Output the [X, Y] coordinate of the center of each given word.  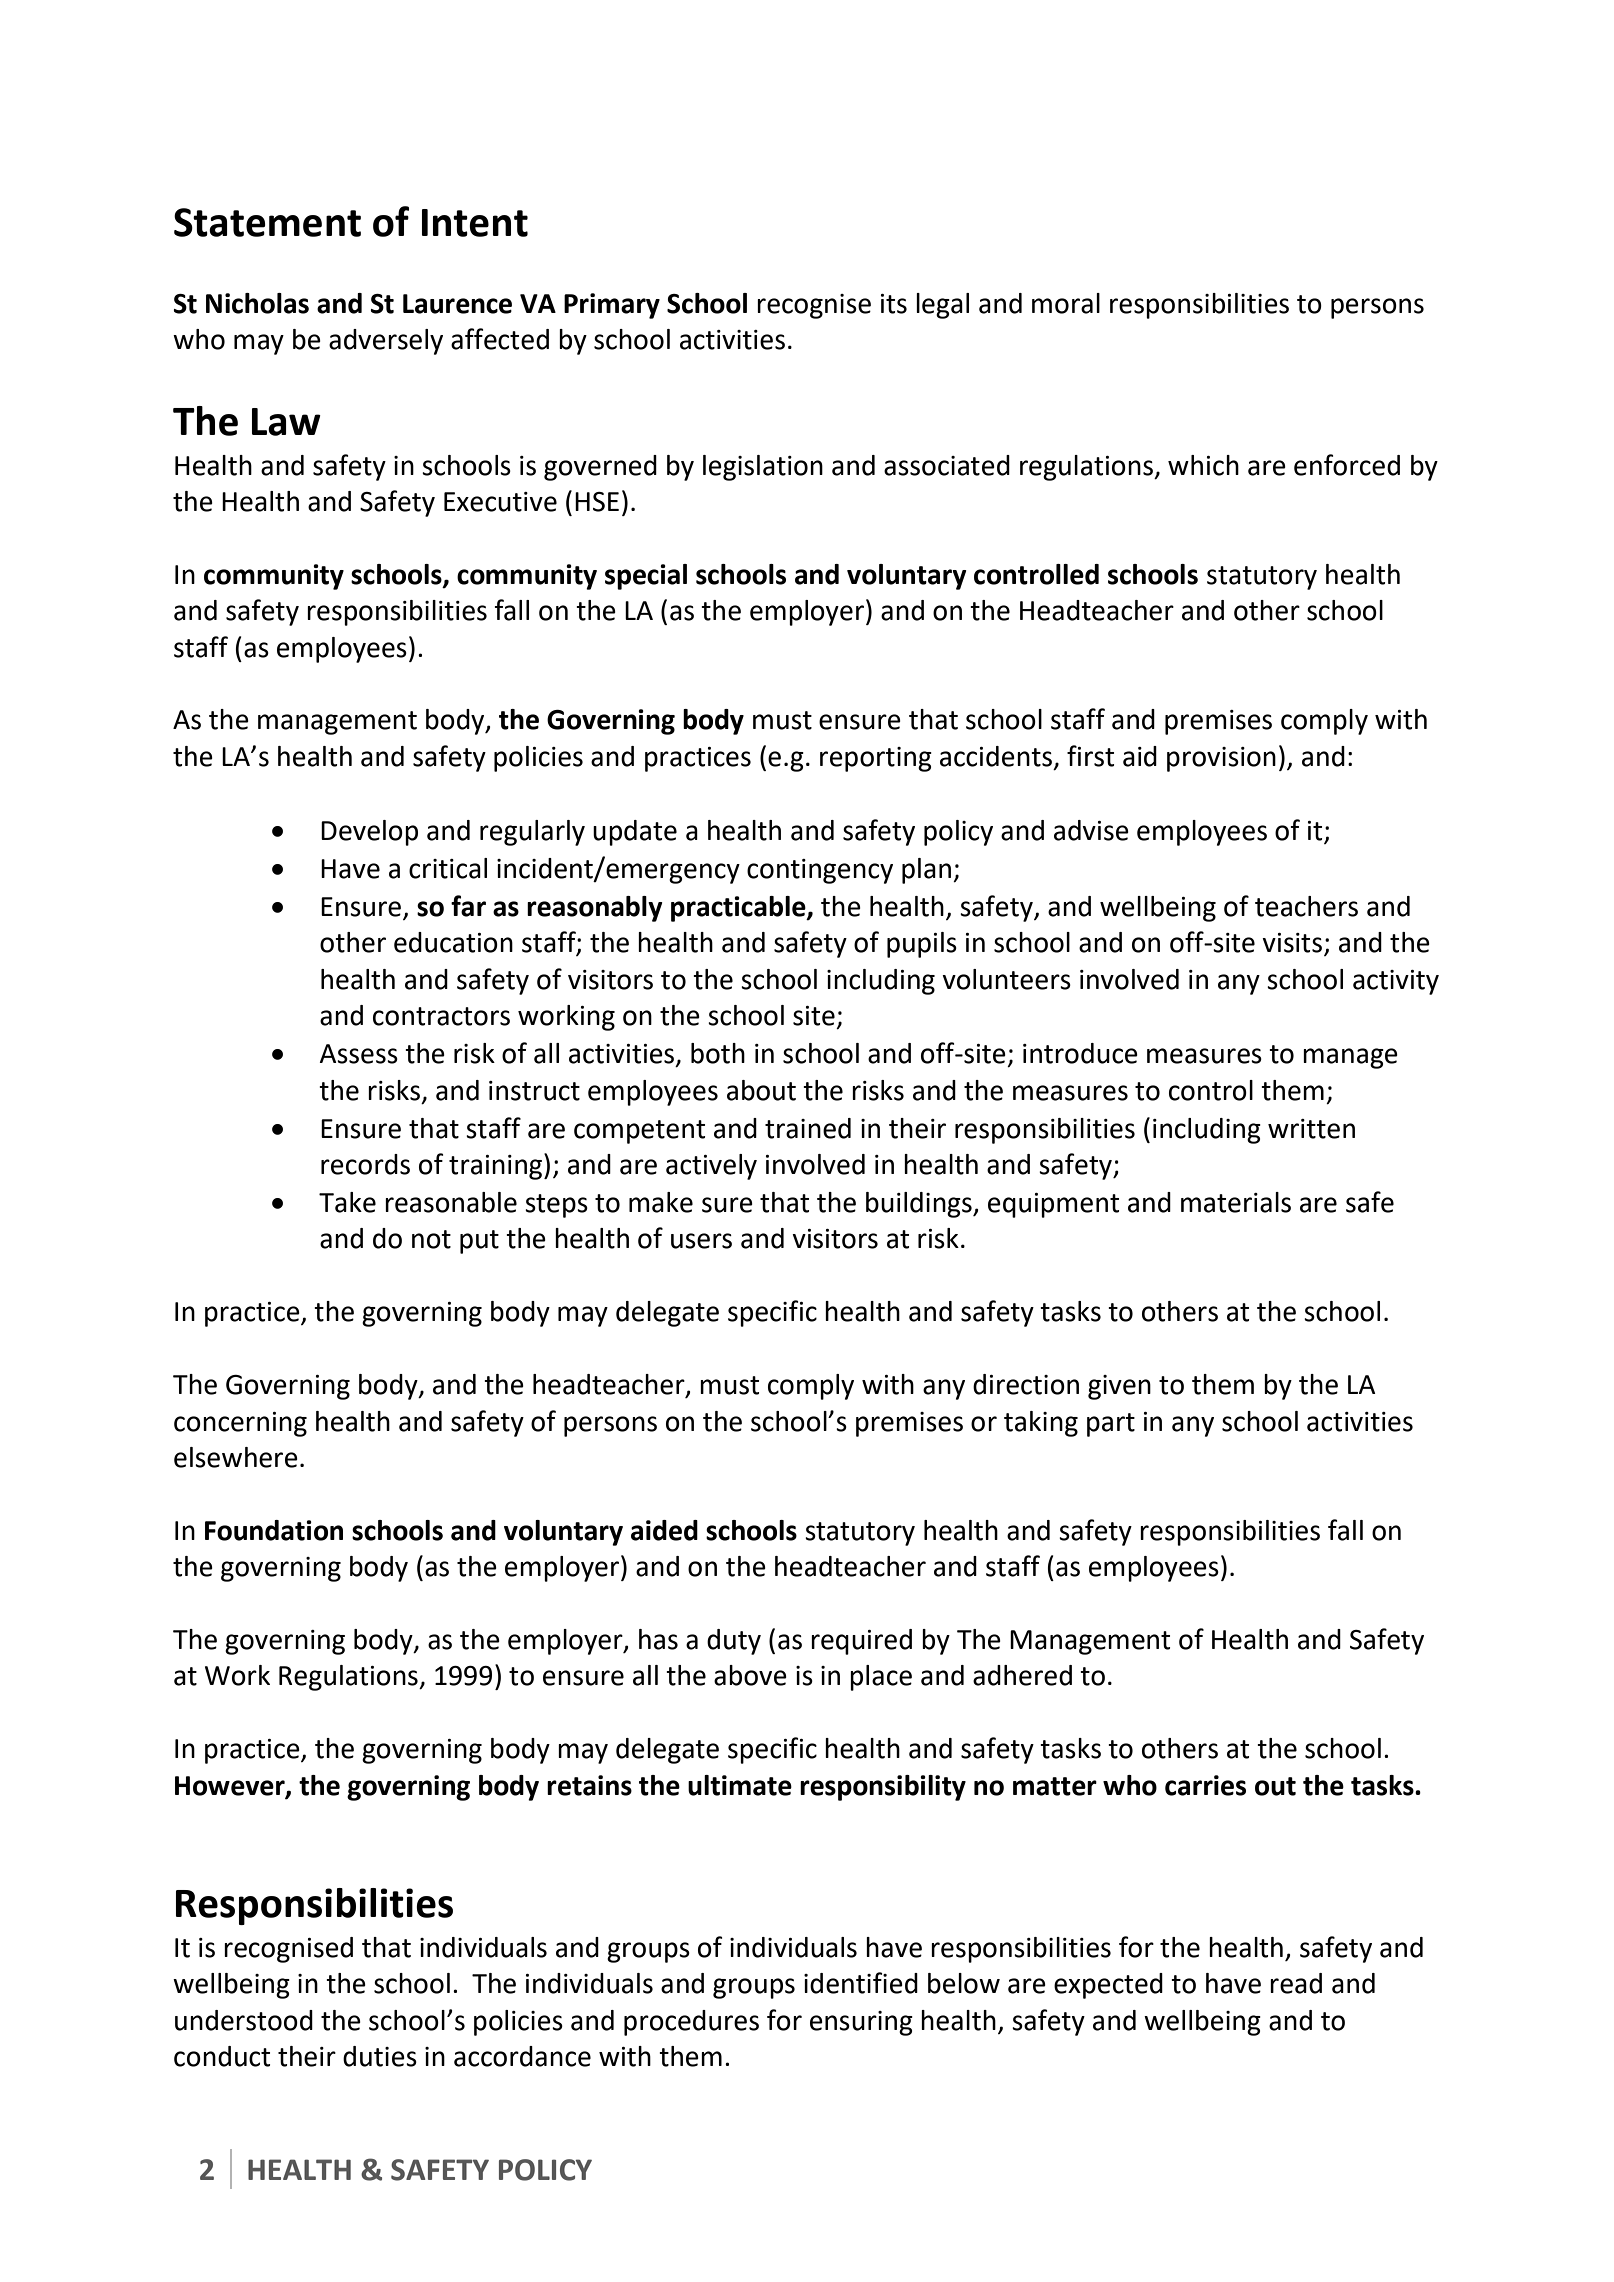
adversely [386, 342]
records [365, 1164]
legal [942, 306]
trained [808, 1128]
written [1311, 1129]
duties [380, 2056]
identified [861, 1983]
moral [1066, 303]
